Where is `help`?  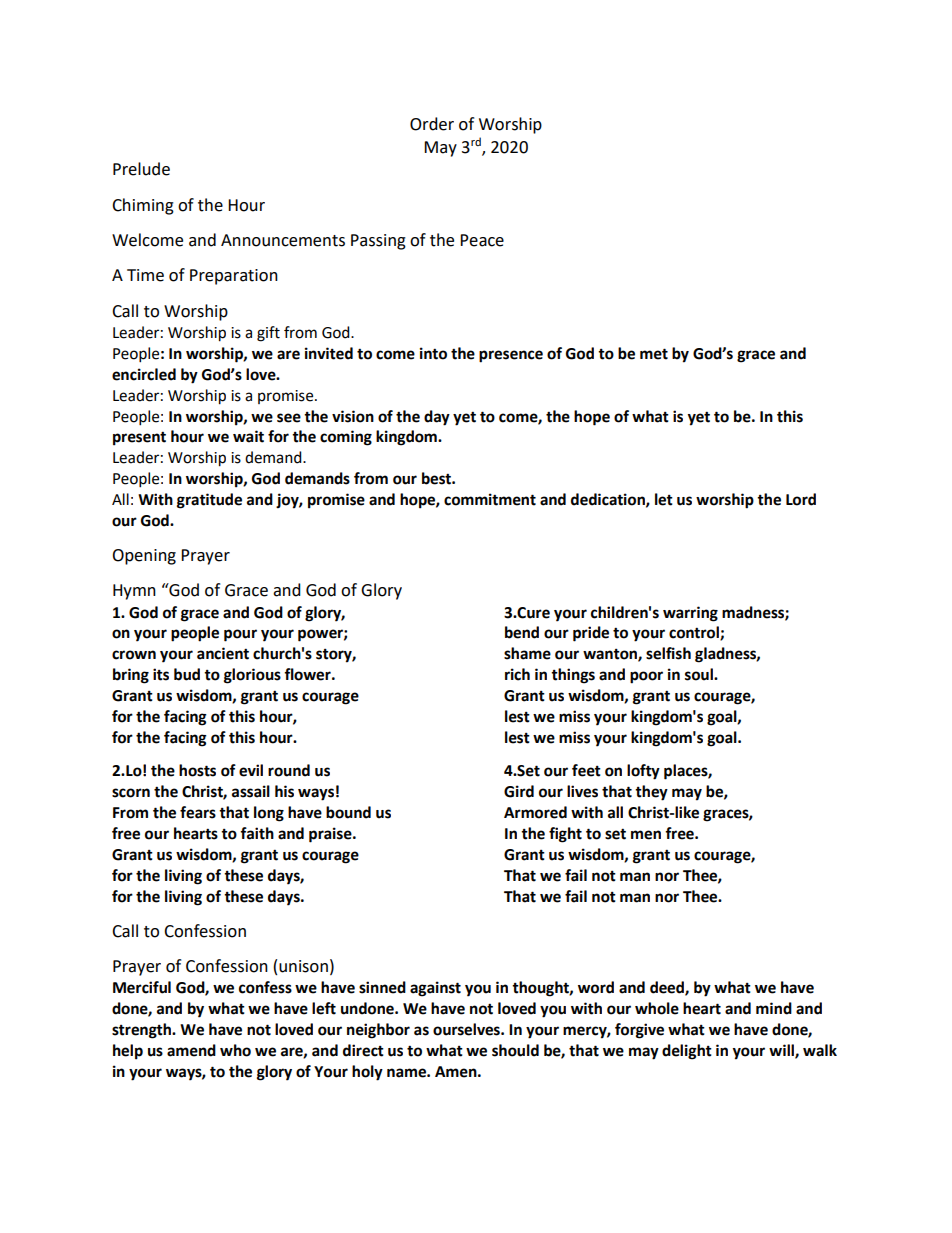 help is located at coordinates (128, 1052).
